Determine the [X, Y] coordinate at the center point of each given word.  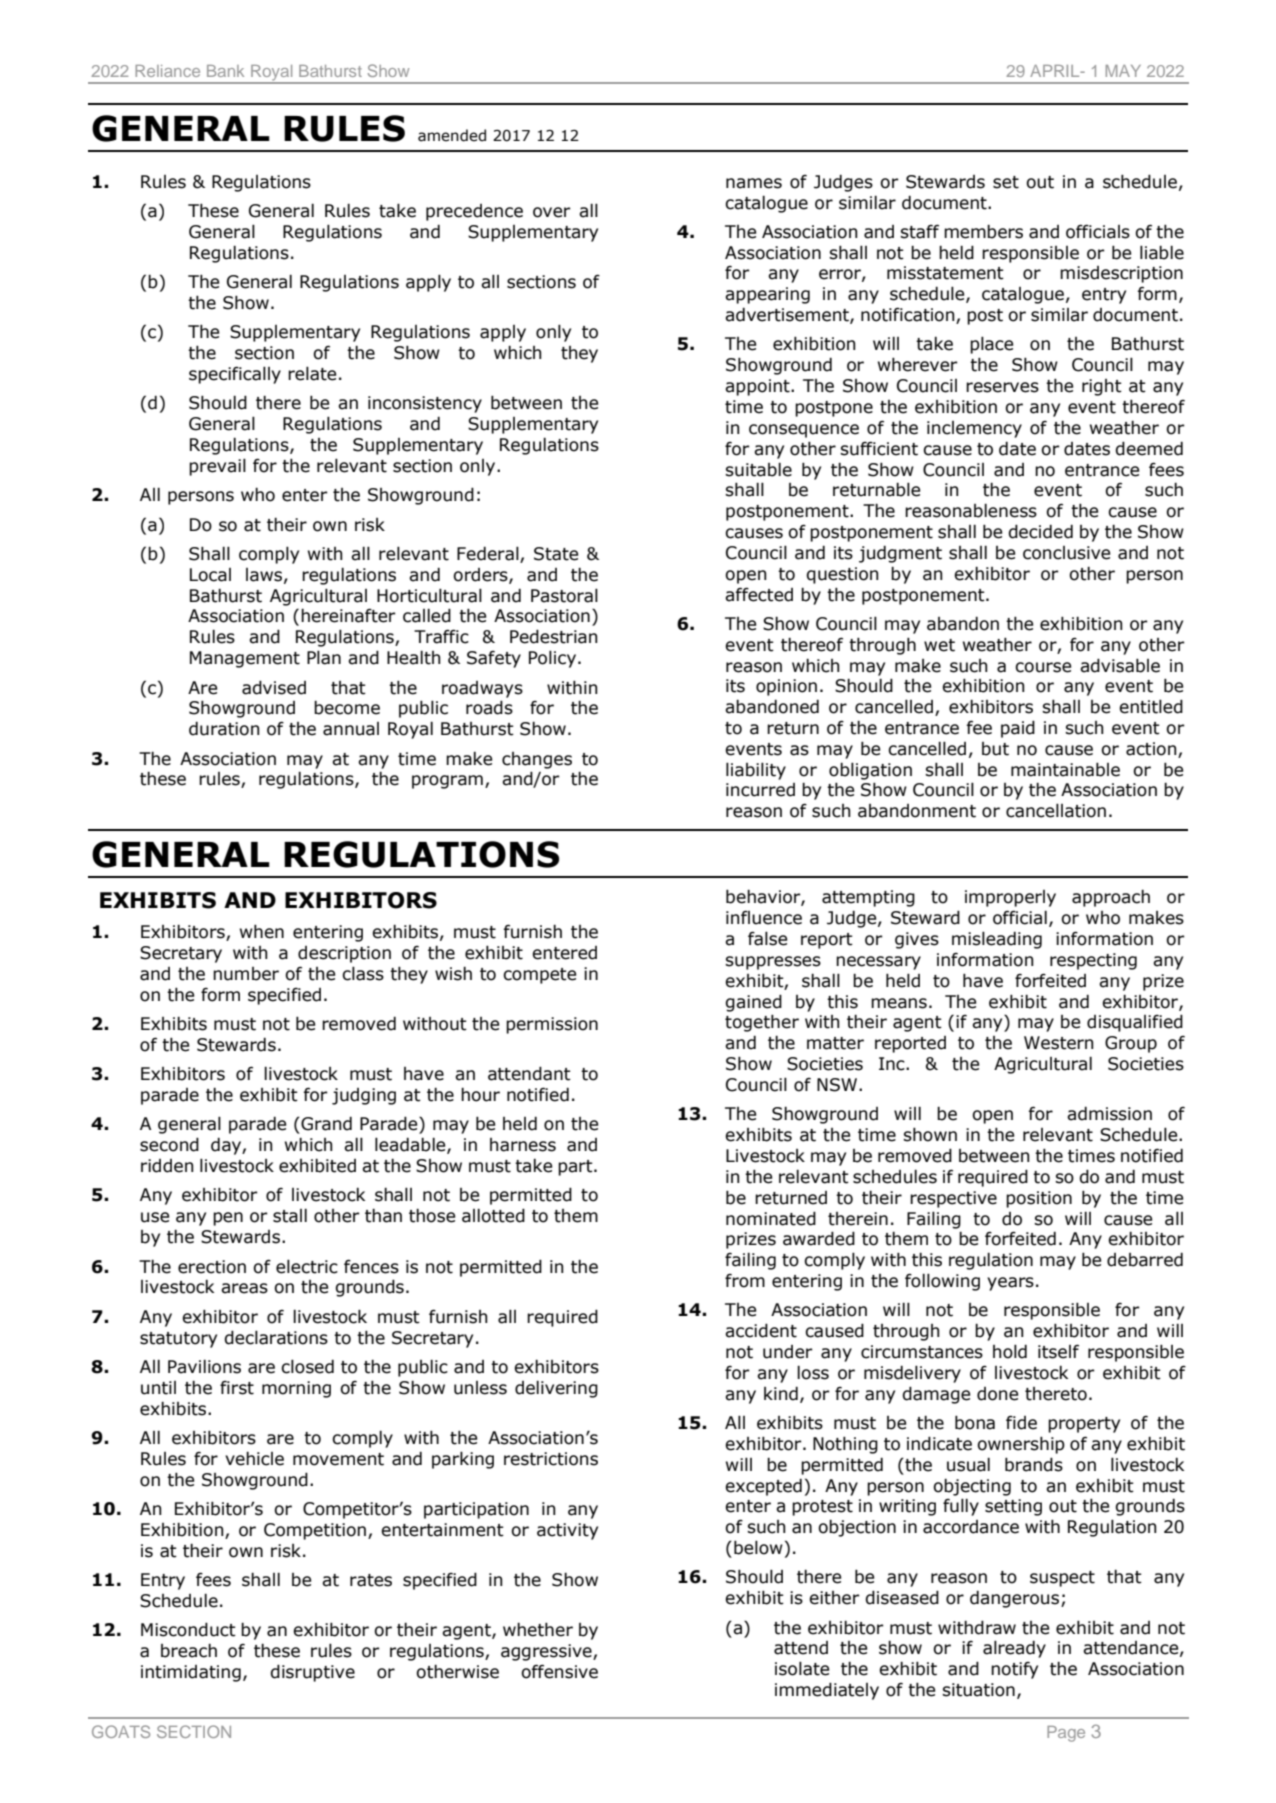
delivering [556, 1389]
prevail [217, 467]
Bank [225, 71]
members [983, 231]
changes [537, 760]
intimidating [191, 1673]
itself [1058, 1352]
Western [1059, 1043]
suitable [758, 469]
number [246, 974]
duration [224, 728]
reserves [1002, 387]
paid [1018, 729]
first [237, 1388]
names [754, 183]
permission [552, 1025]
